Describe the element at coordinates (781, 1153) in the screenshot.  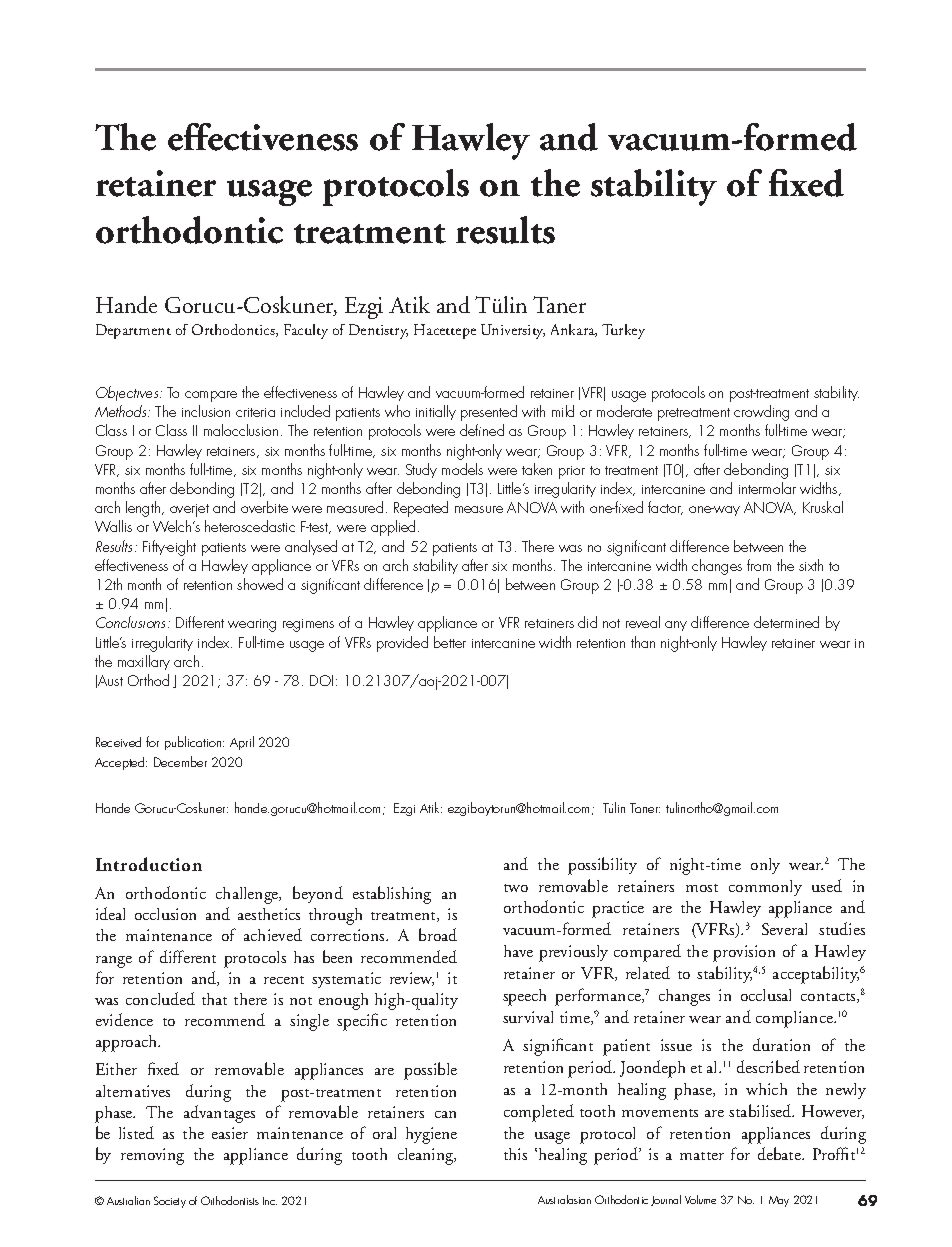
I see `debate` at that location.
